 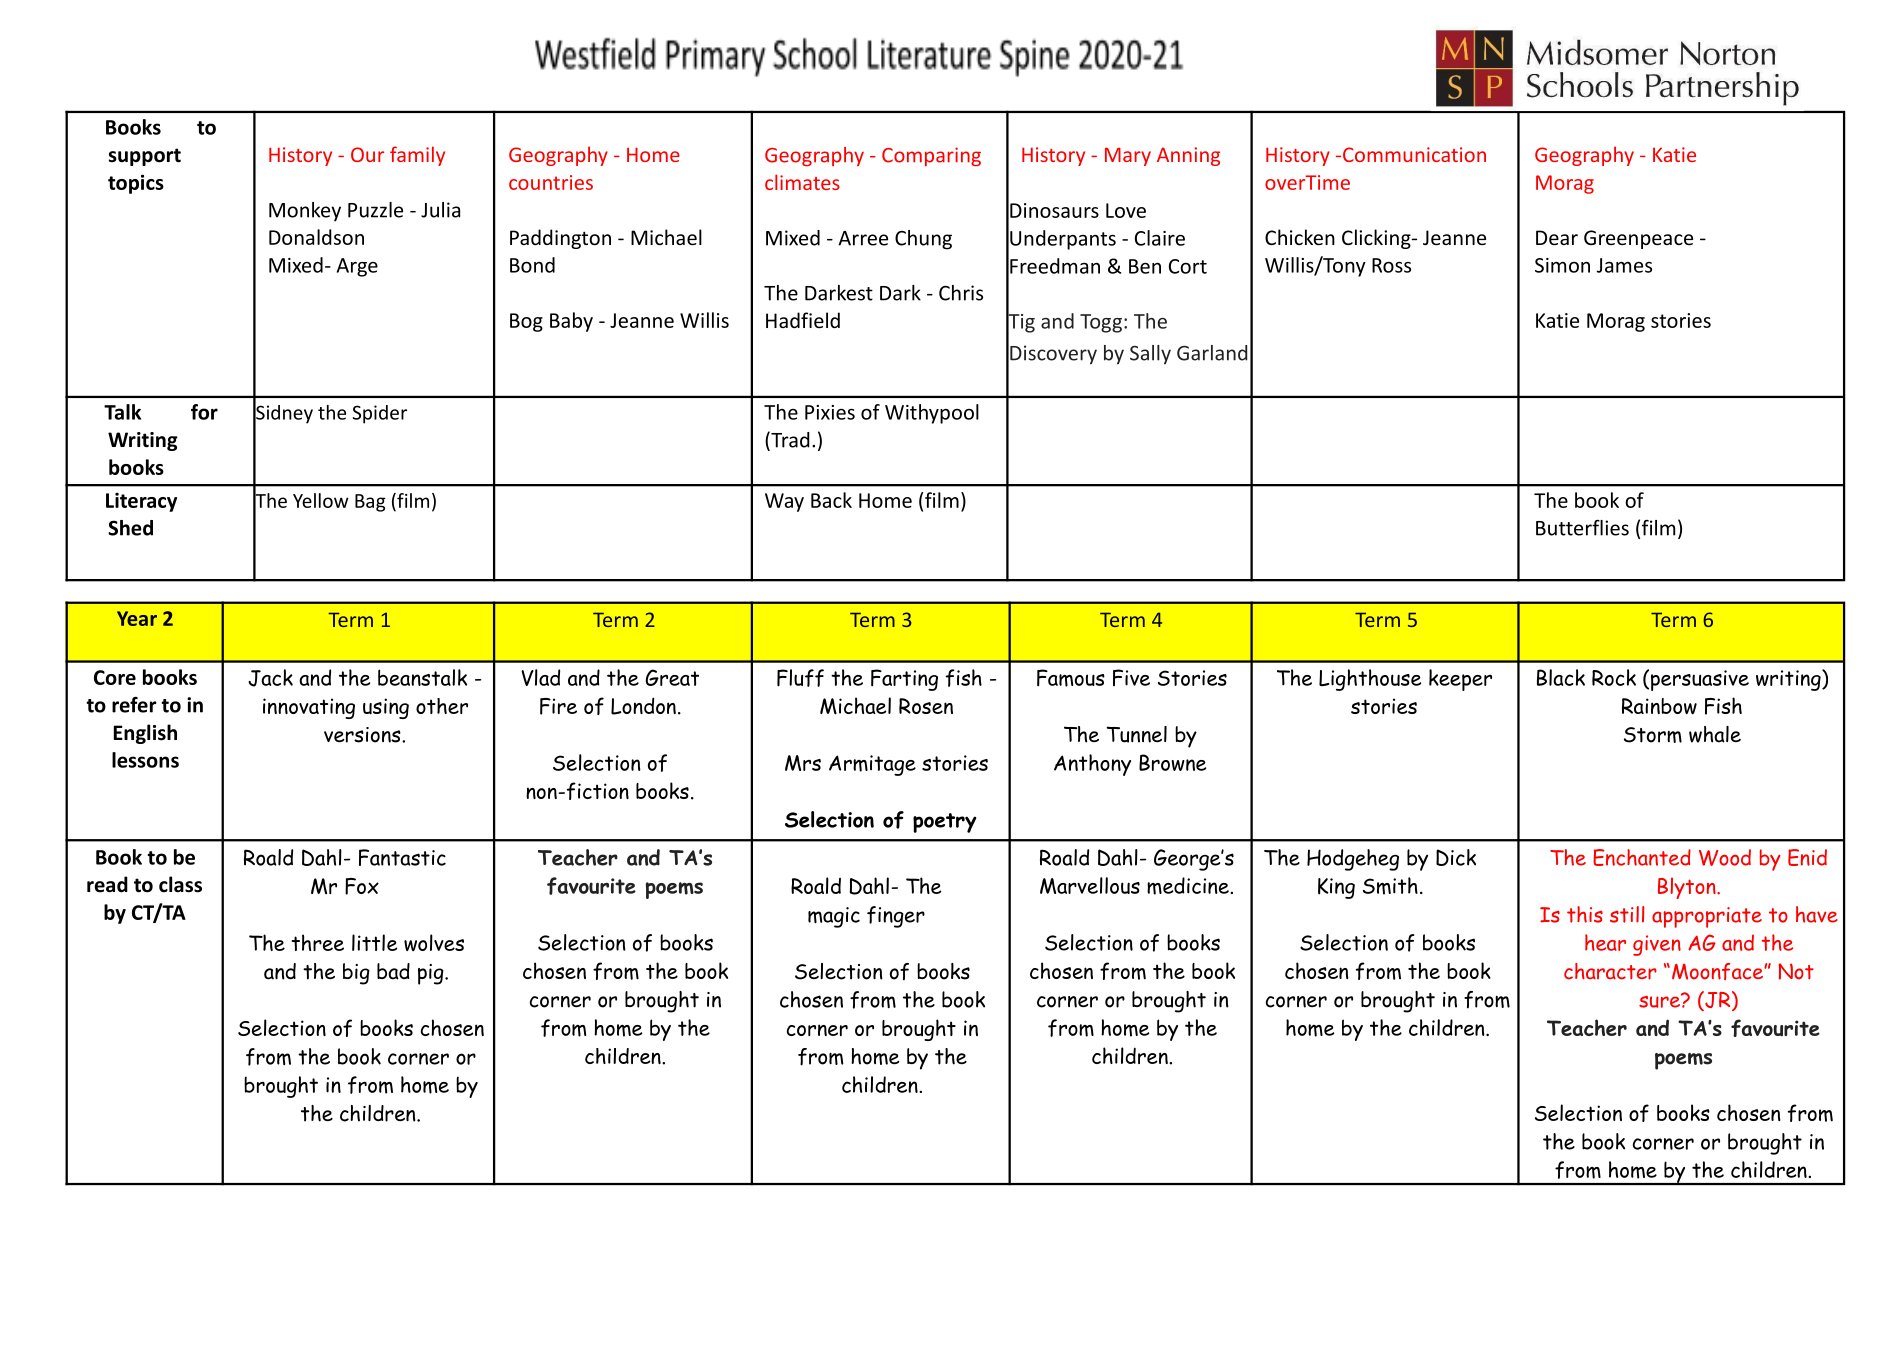 I want to click on three, so click(x=317, y=942).
